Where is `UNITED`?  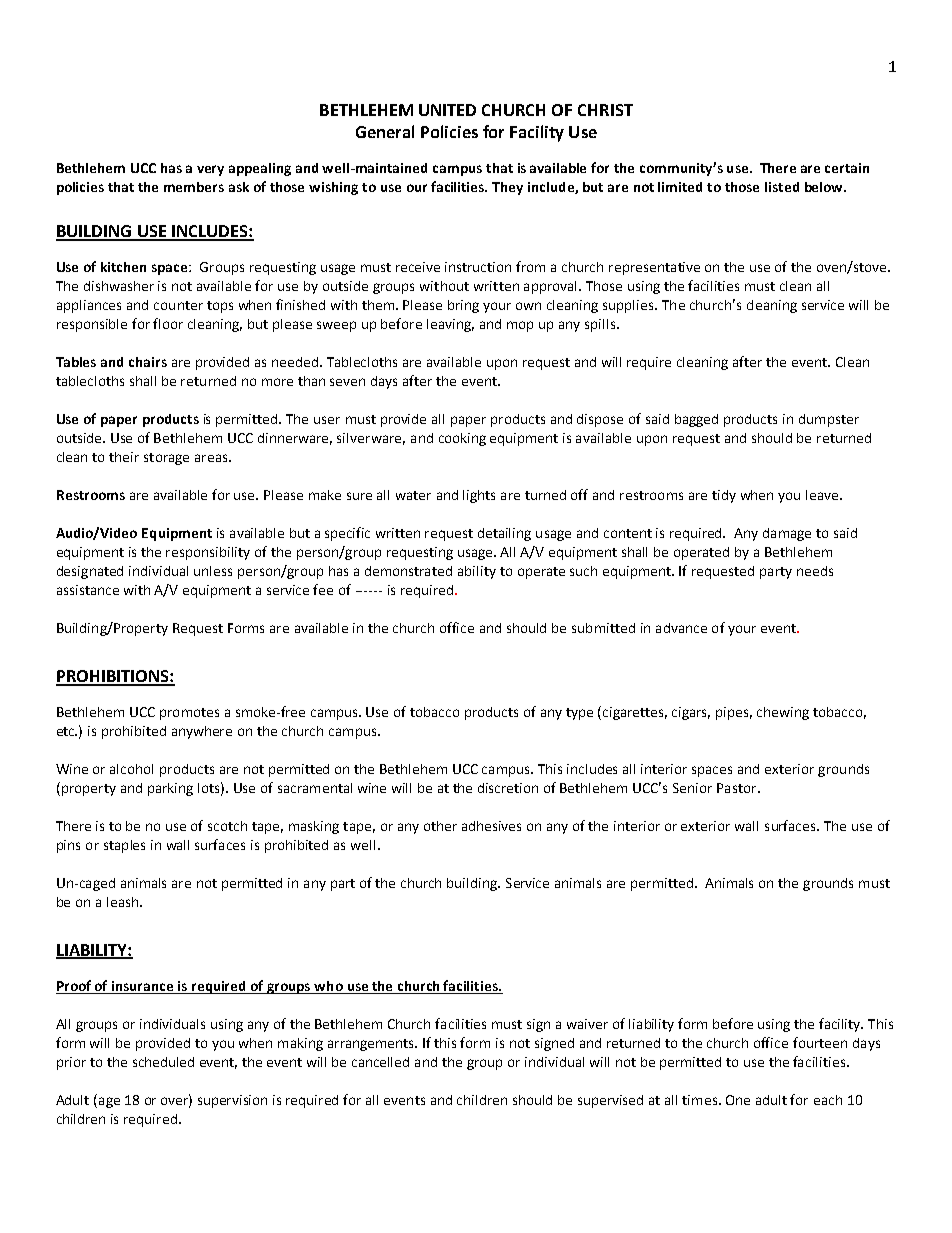 UNITED is located at coordinates (447, 110).
